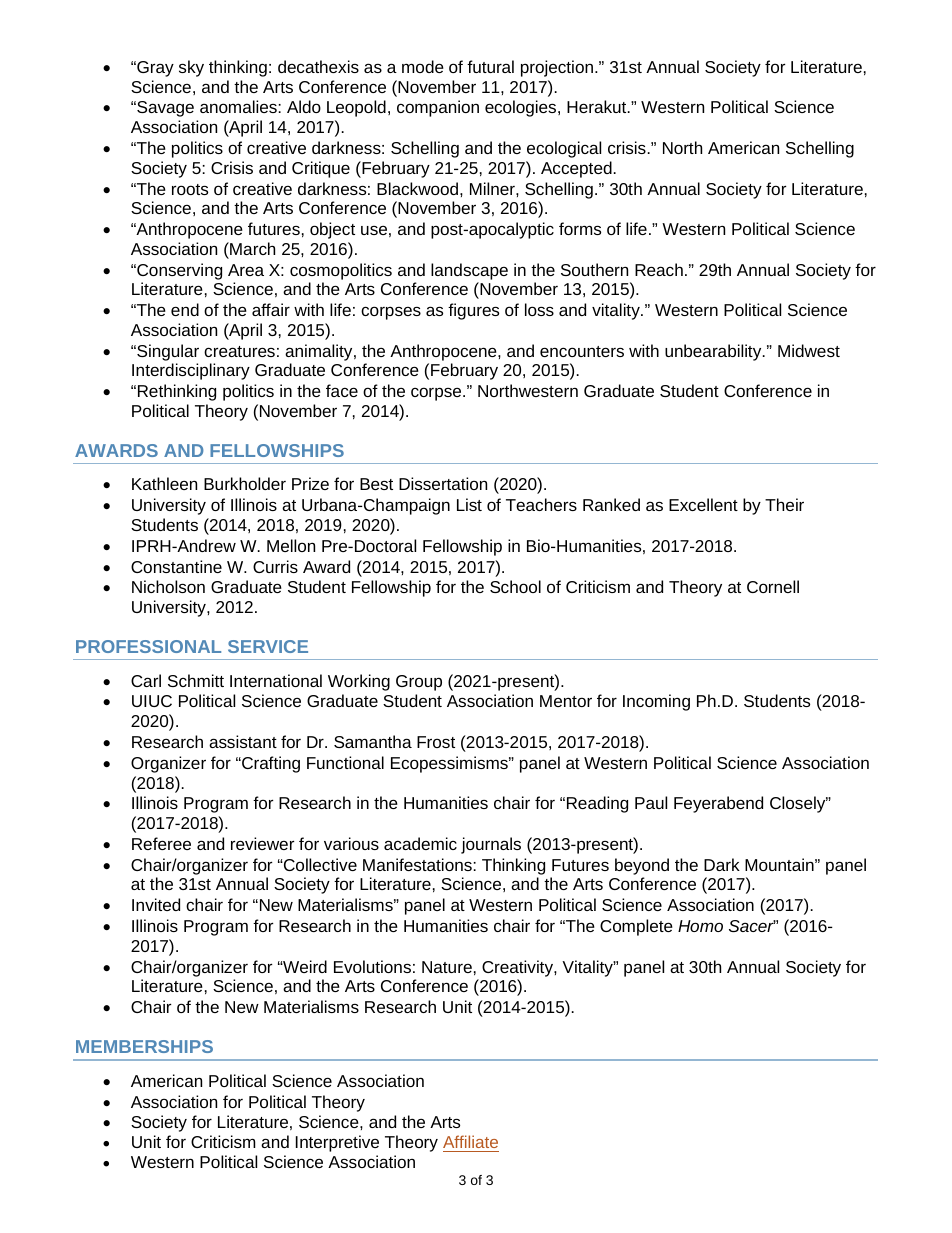 The width and height of the screenshot is (952, 1233). I want to click on Accepted, so click(576, 169).
